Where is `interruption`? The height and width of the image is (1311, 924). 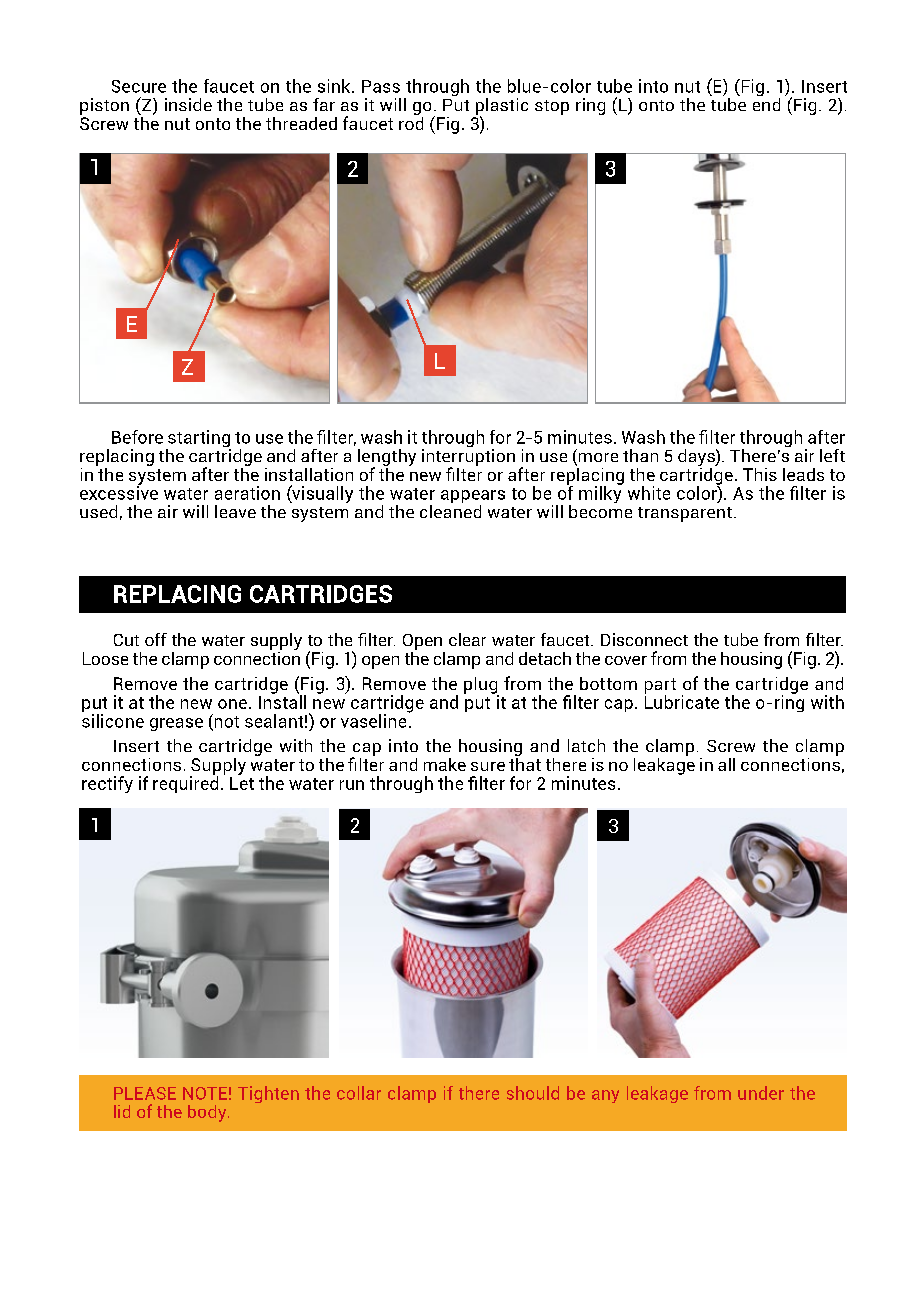
interruption is located at coordinates (468, 457).
